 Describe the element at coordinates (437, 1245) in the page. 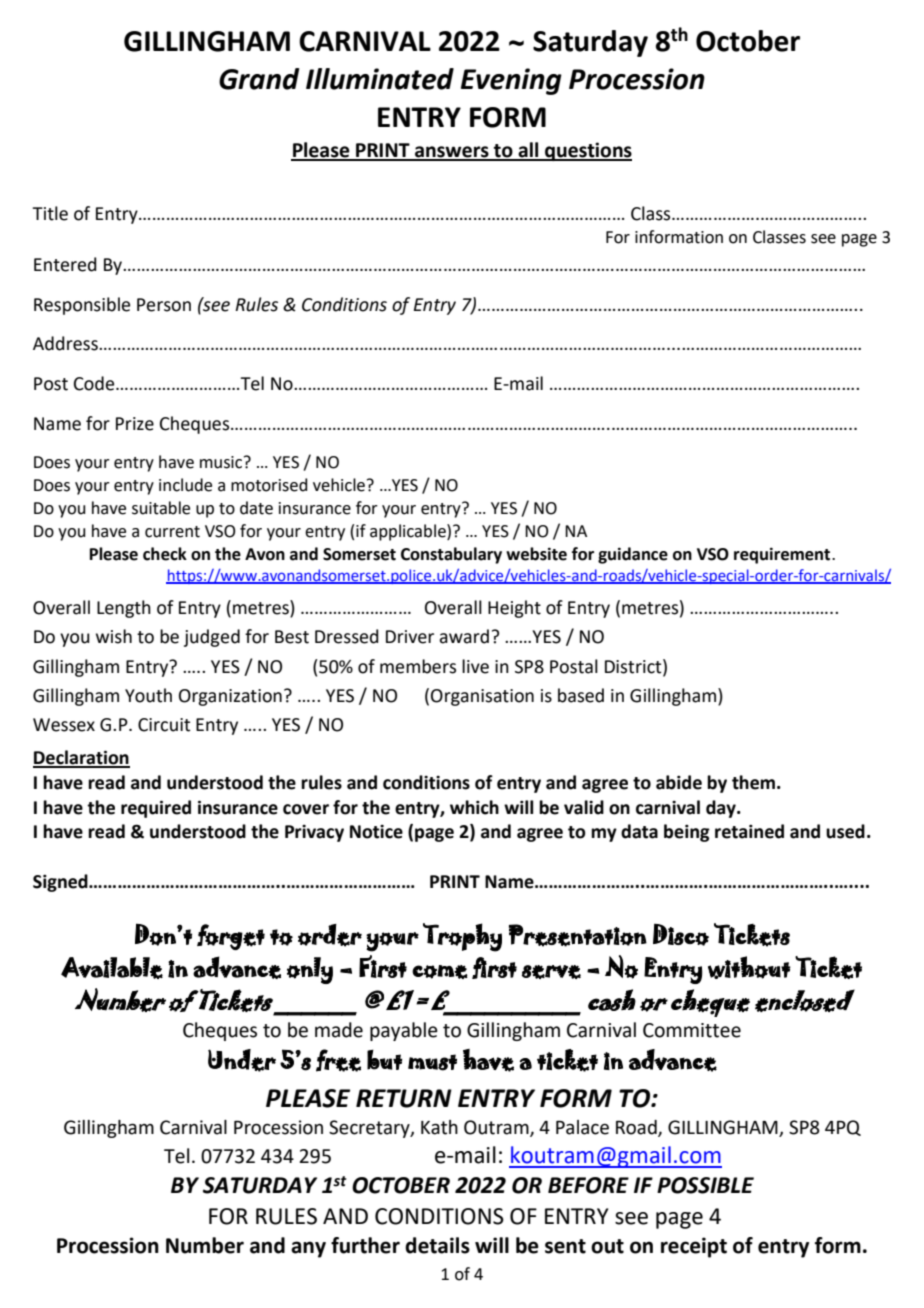

I see `details` at that location.
